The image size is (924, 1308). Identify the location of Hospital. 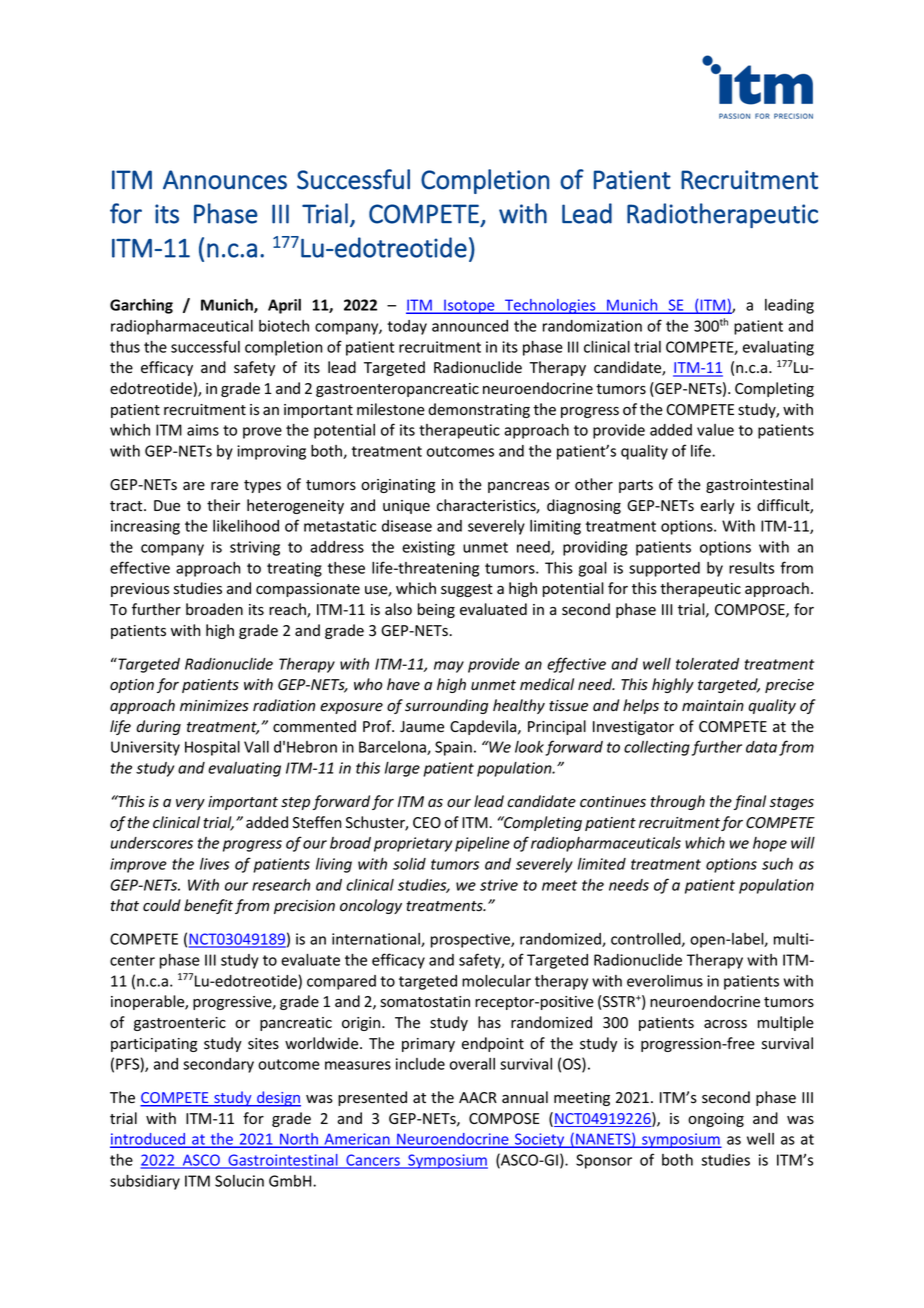
(212, 748).
